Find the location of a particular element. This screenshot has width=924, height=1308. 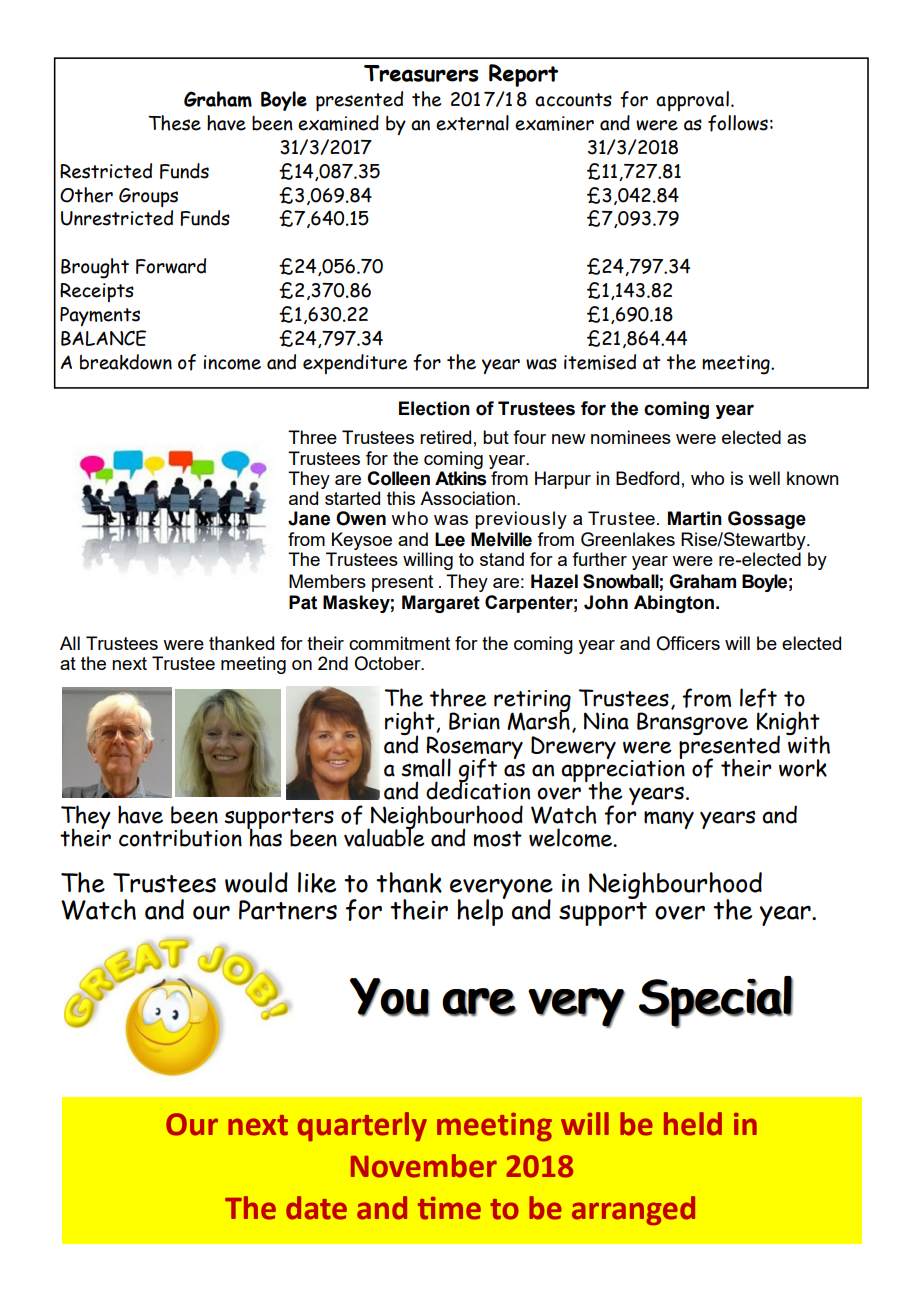

Officers is located at coordinates (688, 643).
